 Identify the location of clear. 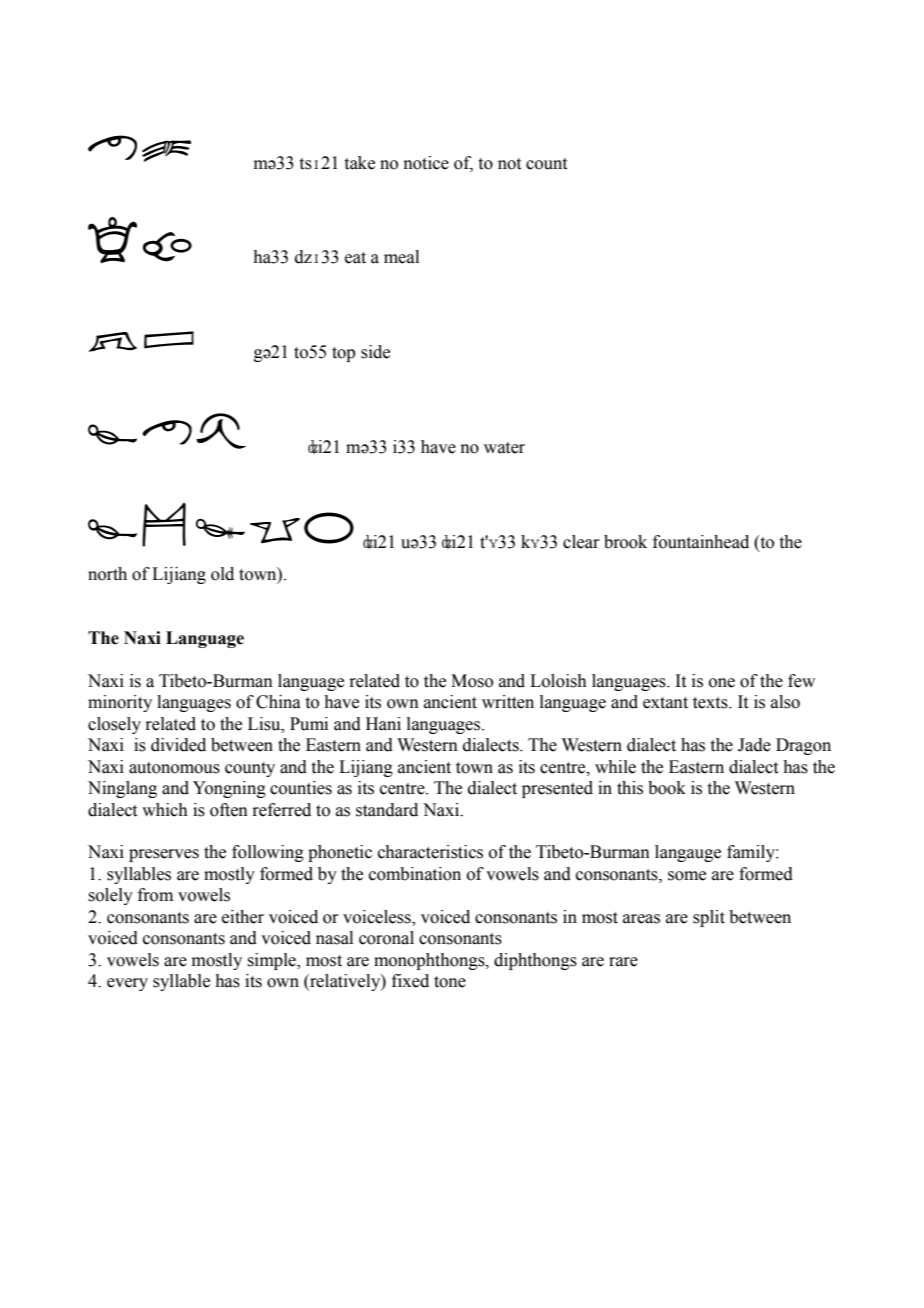
(581, 542).
